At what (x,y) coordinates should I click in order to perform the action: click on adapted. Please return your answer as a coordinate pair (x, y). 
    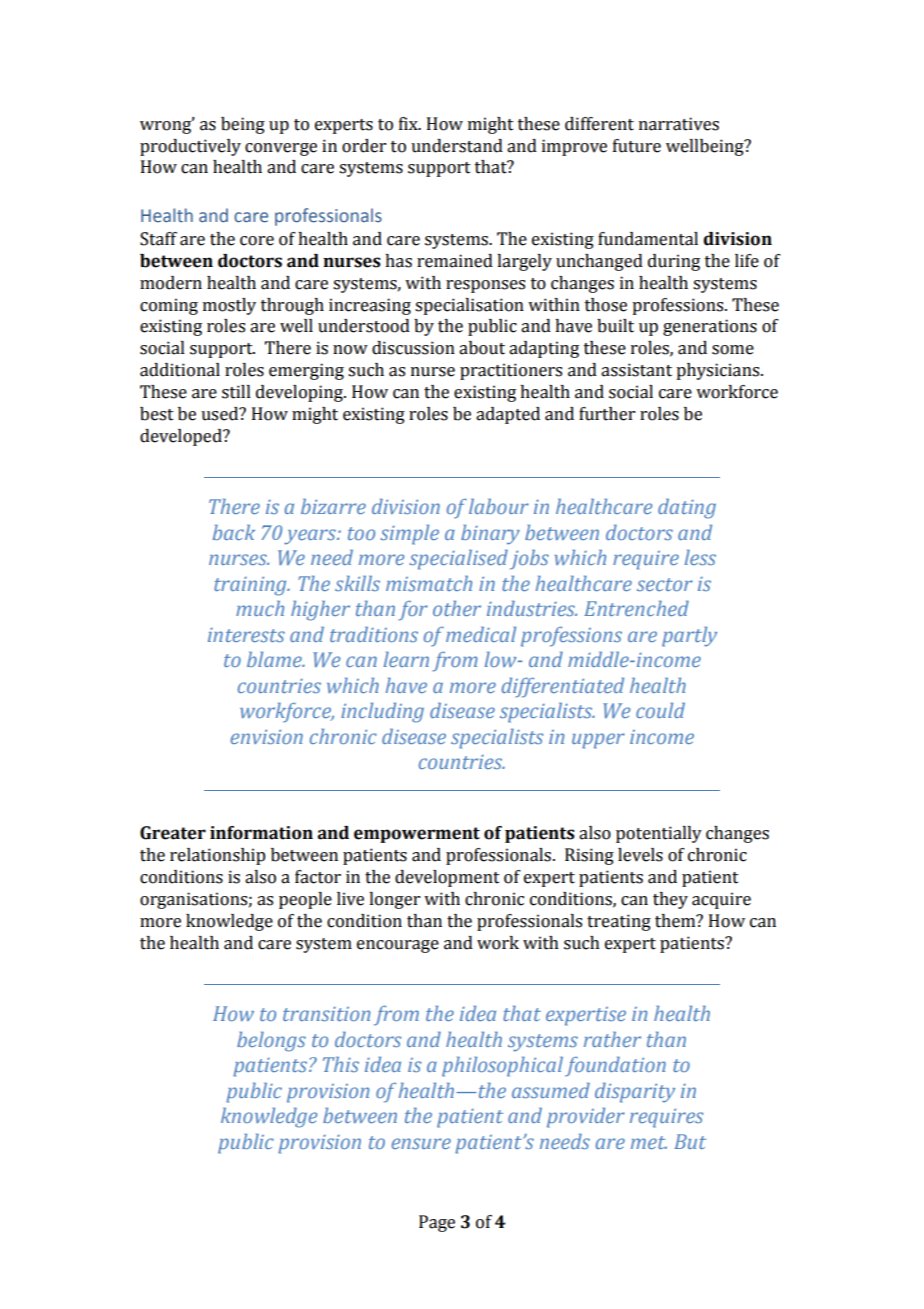
    Looking at the image, I should click on (508, 415).
